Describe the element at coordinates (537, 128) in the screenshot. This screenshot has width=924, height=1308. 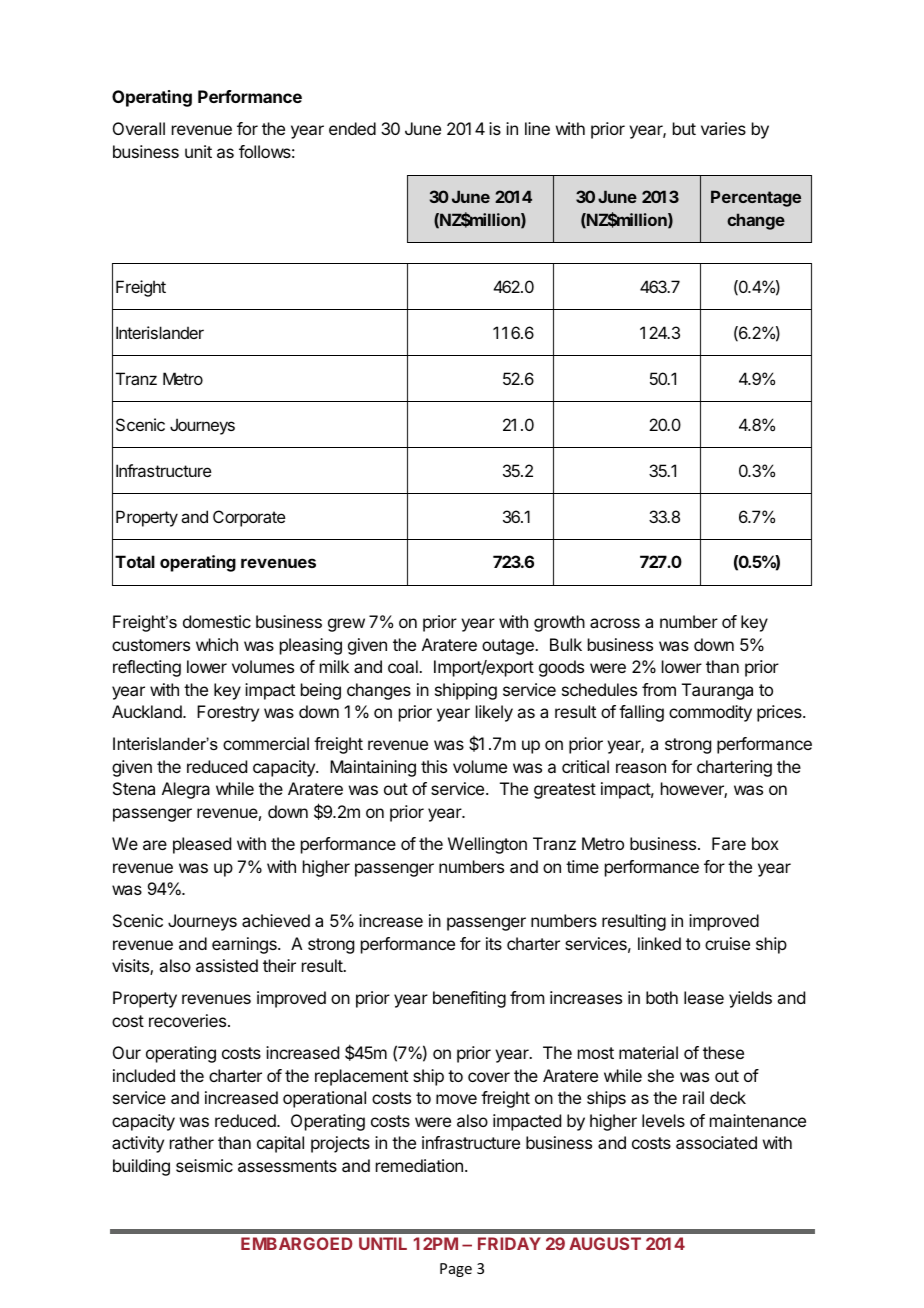
I see `line` at that location.
